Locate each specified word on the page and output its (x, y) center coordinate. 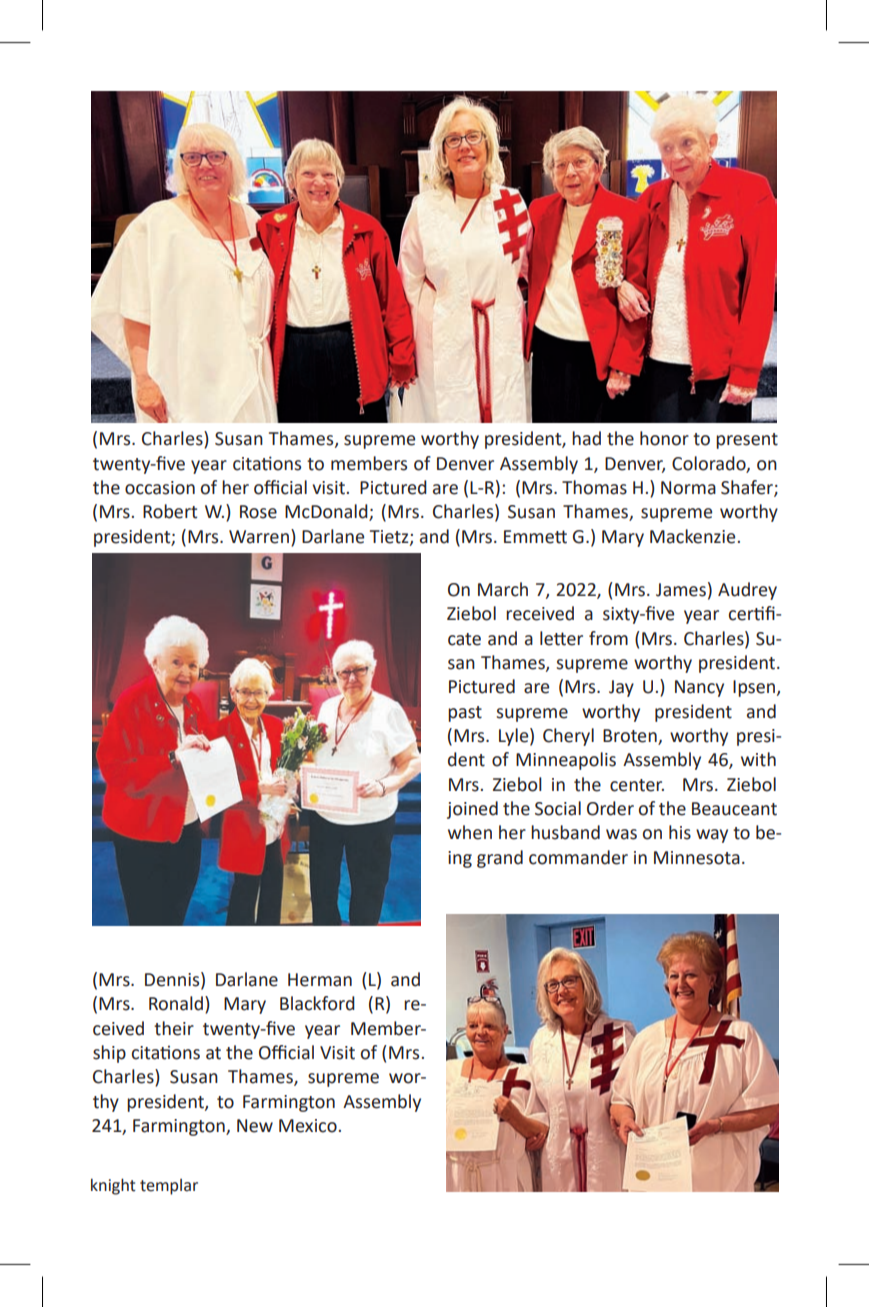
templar (169, 1187)
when (470, 832)
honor (664, 438)
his (680, 832)
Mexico (308, 1126)
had (586, 438)
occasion (160, 488)
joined (472, 810)
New (255, 1126)
